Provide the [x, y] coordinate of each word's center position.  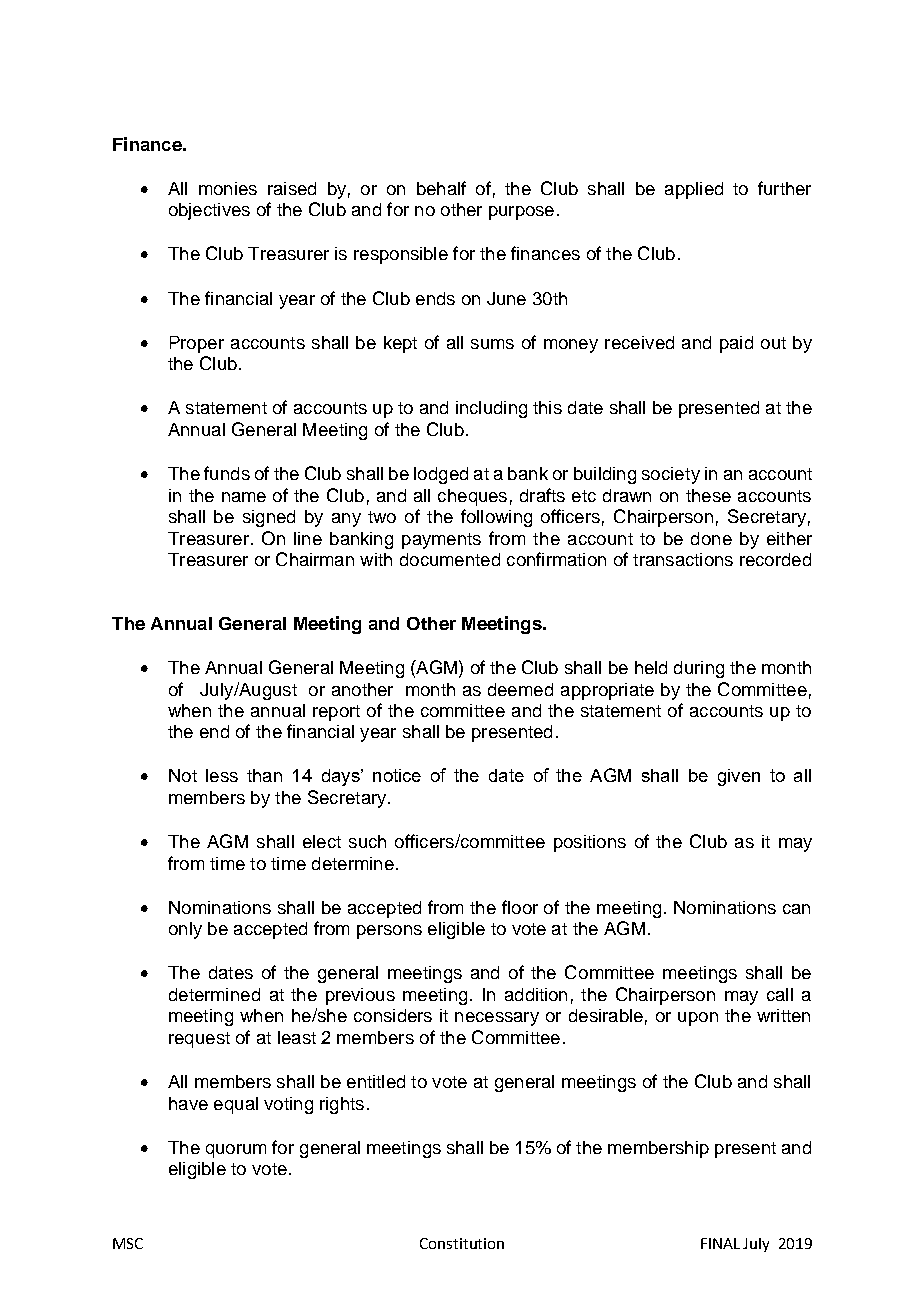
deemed [520, 689]
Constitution [462, 1243]
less [222, 775]
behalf [441, 188]
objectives [209, 211]
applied [694, 190]
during [699, 669]
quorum [236, 1151]
